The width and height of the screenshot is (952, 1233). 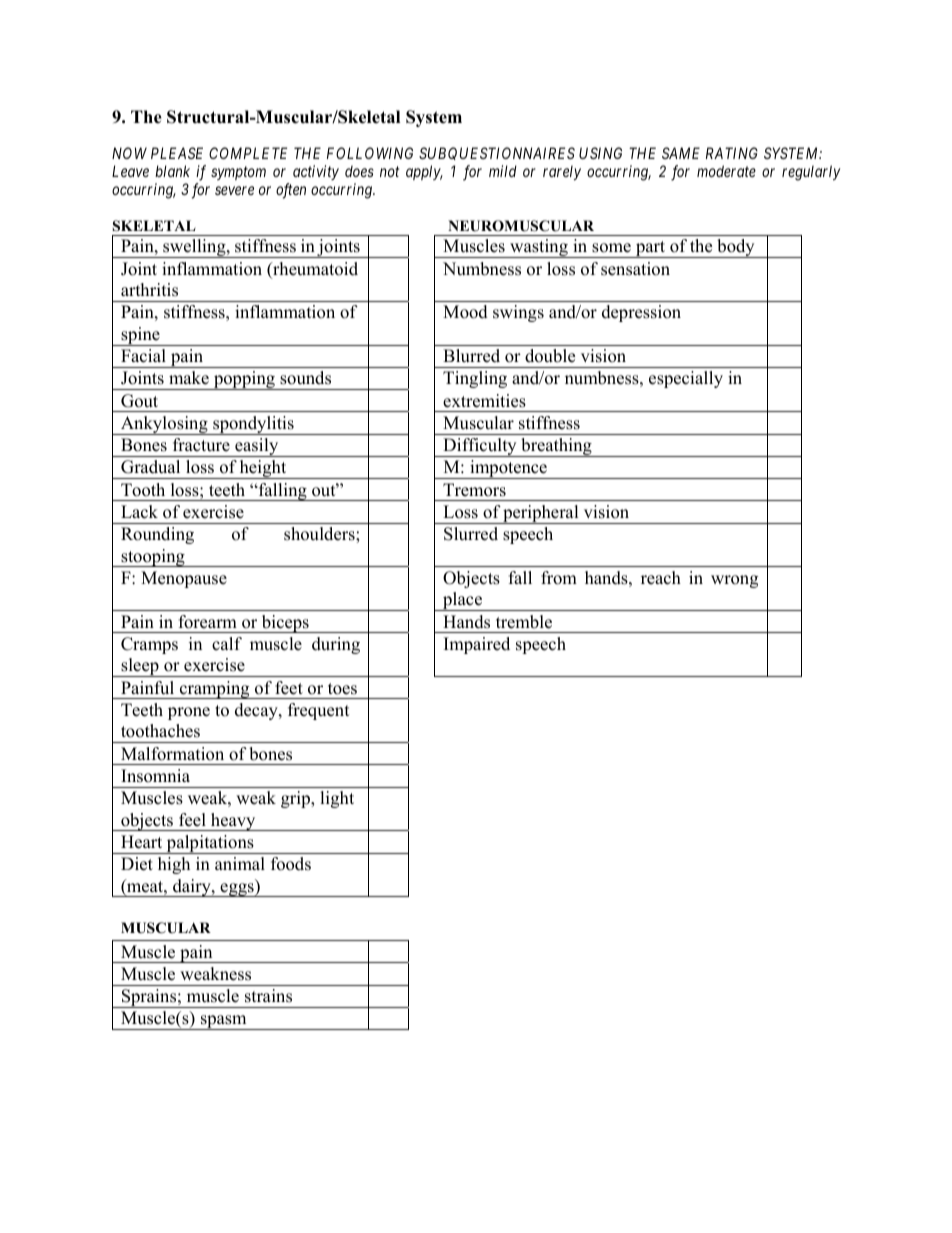 What do you see at coordinates (477, 645) in the screenshot?
I see `Impaired` at bounding box center [477, 645].
